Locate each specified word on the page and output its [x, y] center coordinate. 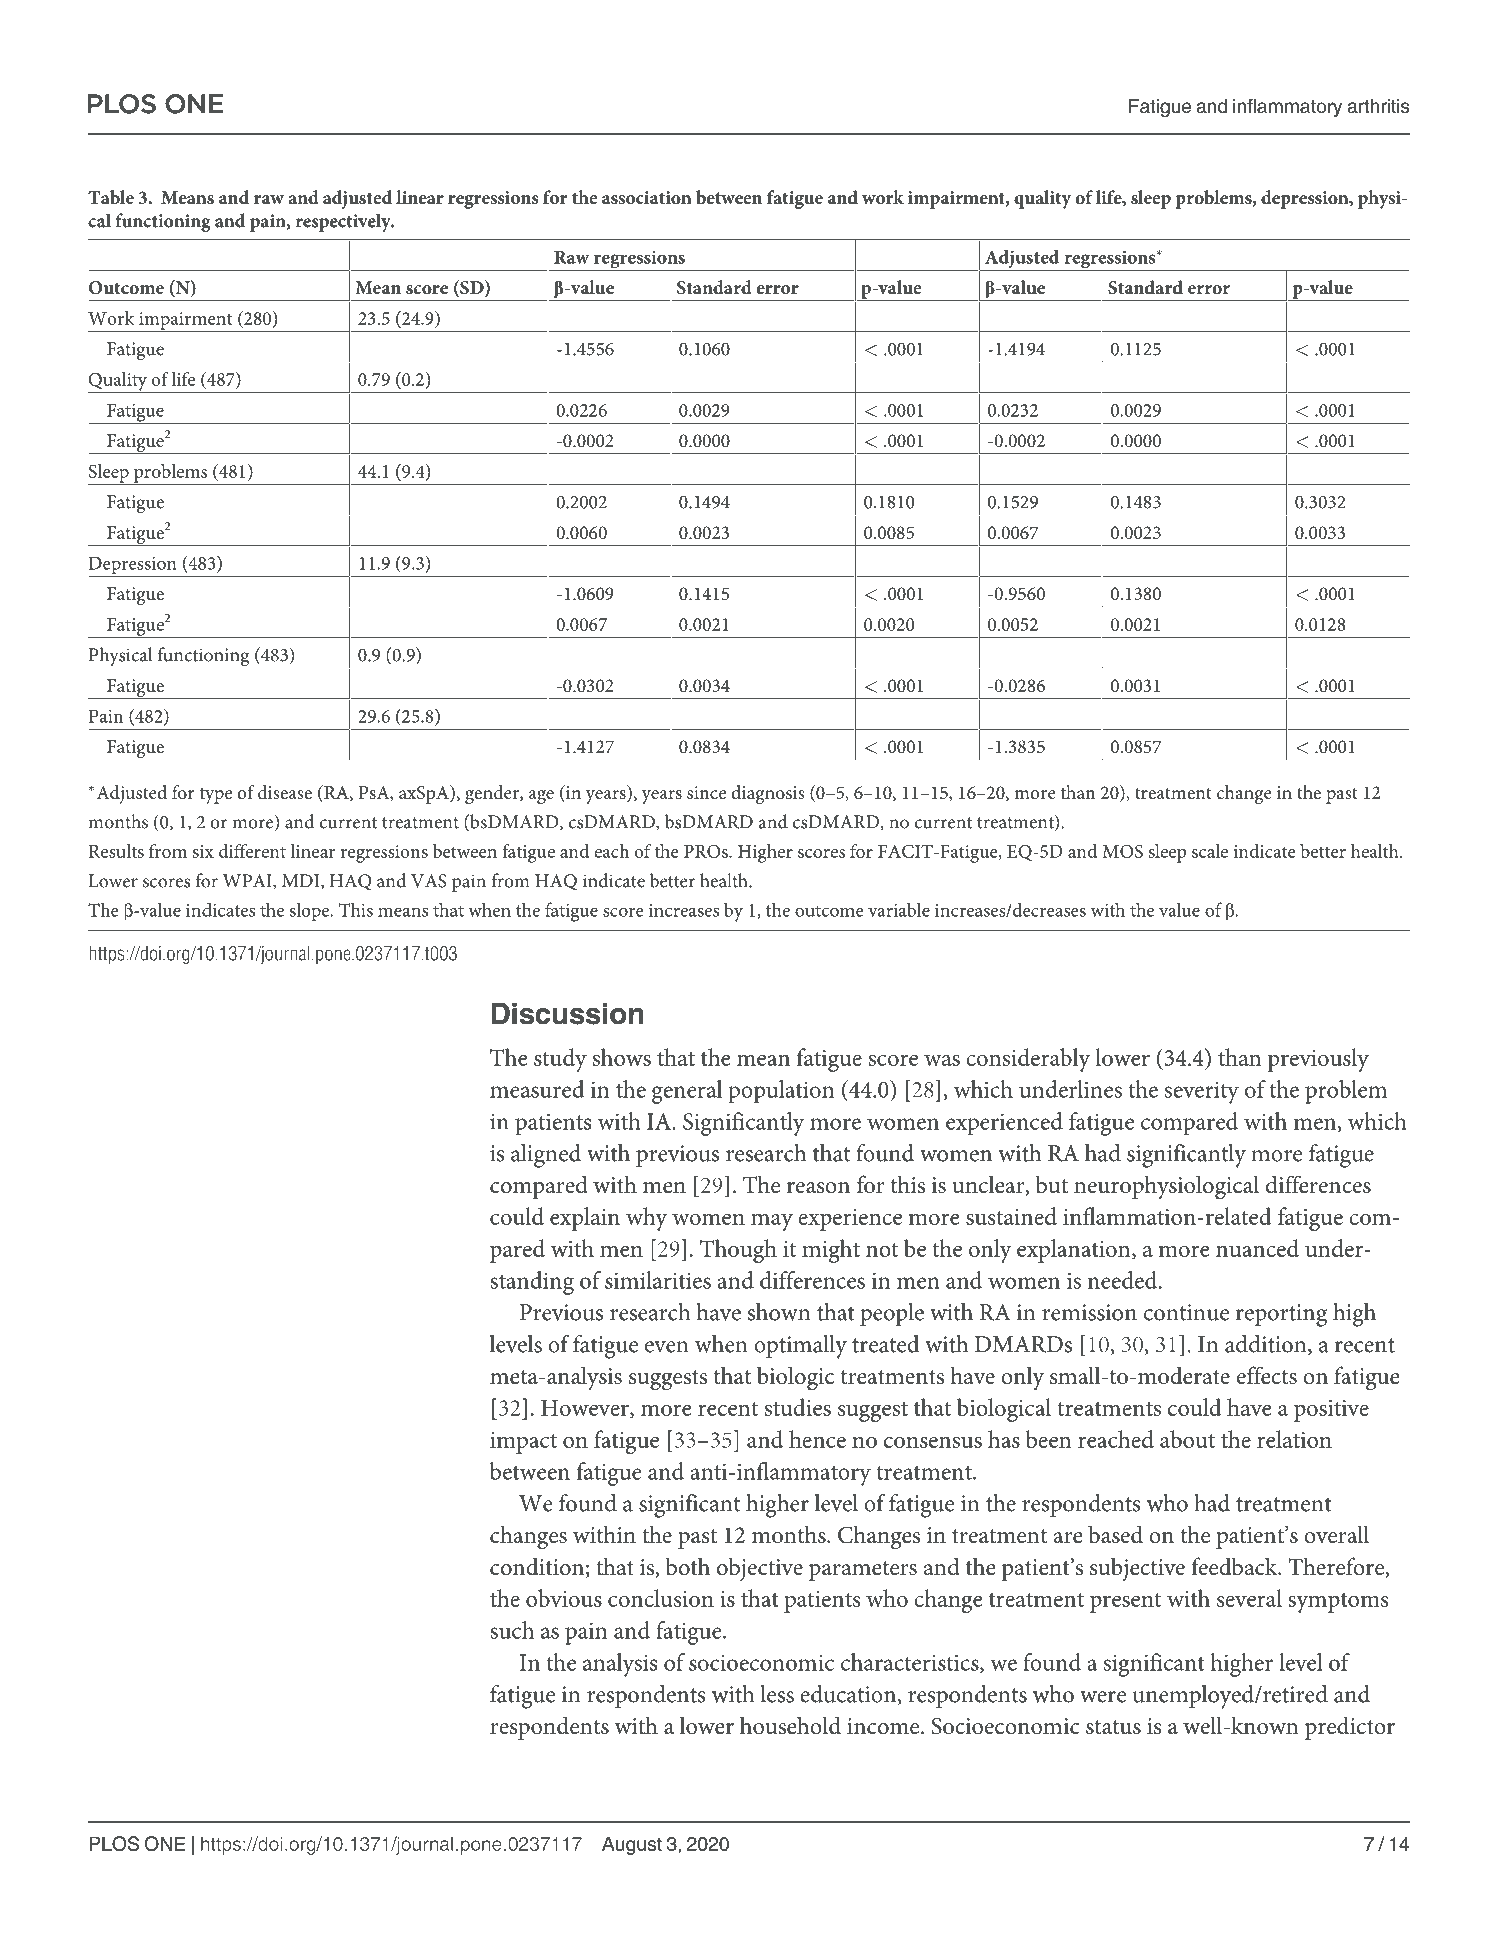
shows [622, 1057]
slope [311, 911]
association [647, 197]
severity [1202, 1092]
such [512, 1630]
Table [111, 197]
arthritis [1378, 106]
